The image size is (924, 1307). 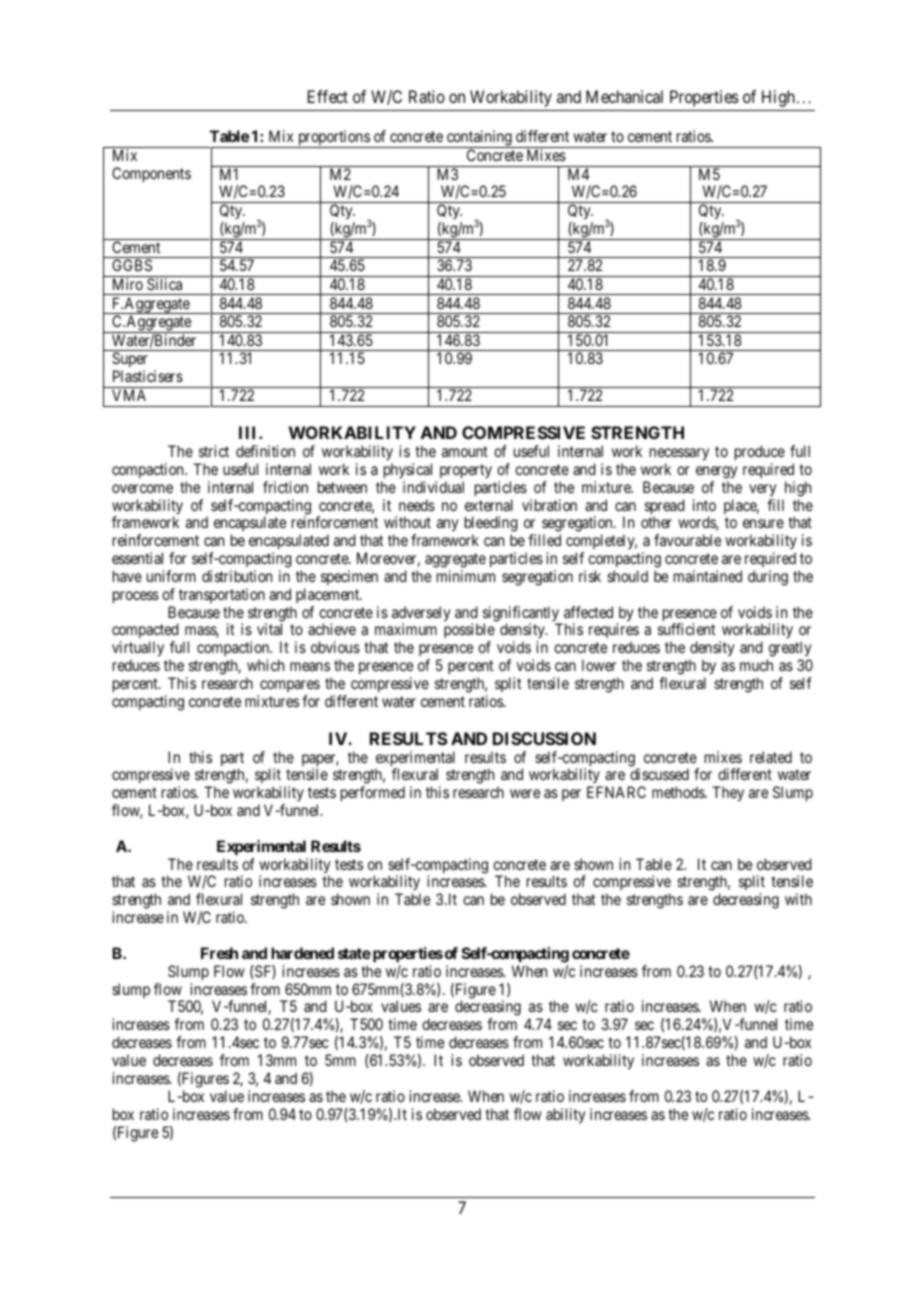 What do you see at coordinates (479, 139) in the image?
I see `containing` at bounding box center [479, 139].
